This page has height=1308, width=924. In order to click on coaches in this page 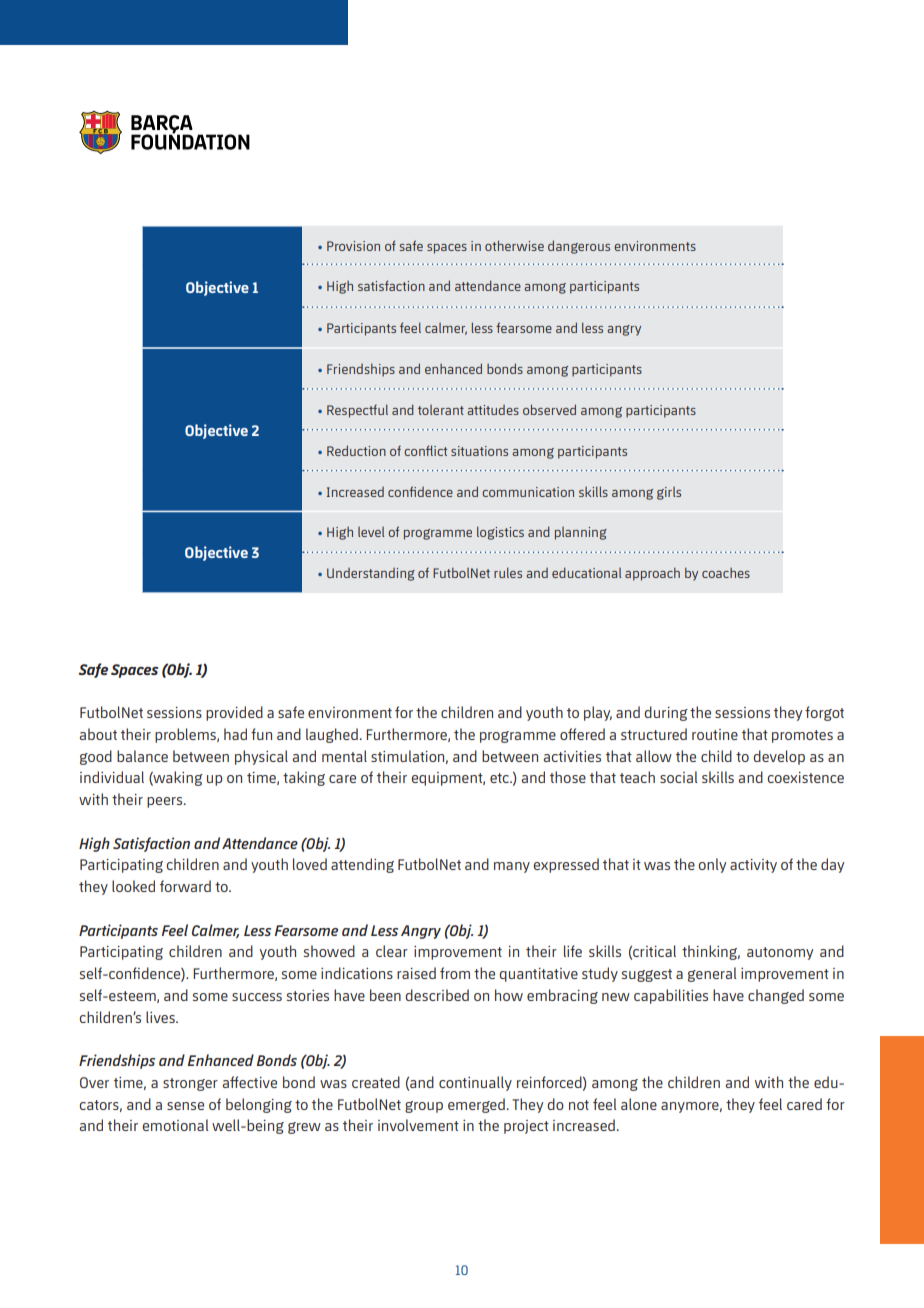, I will do `click(726, 573)`.
